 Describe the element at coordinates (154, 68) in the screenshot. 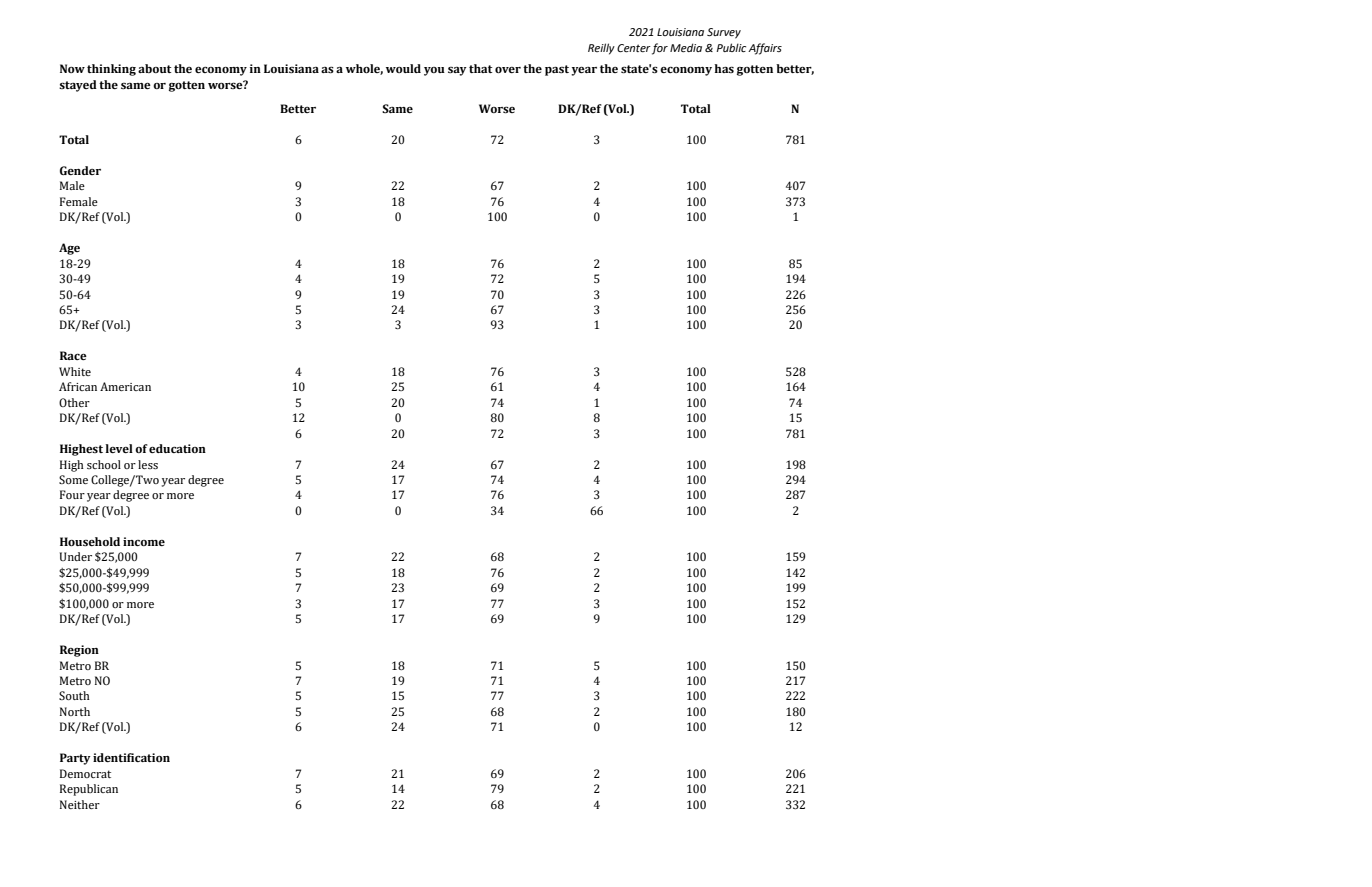

I see `about` at that location.
